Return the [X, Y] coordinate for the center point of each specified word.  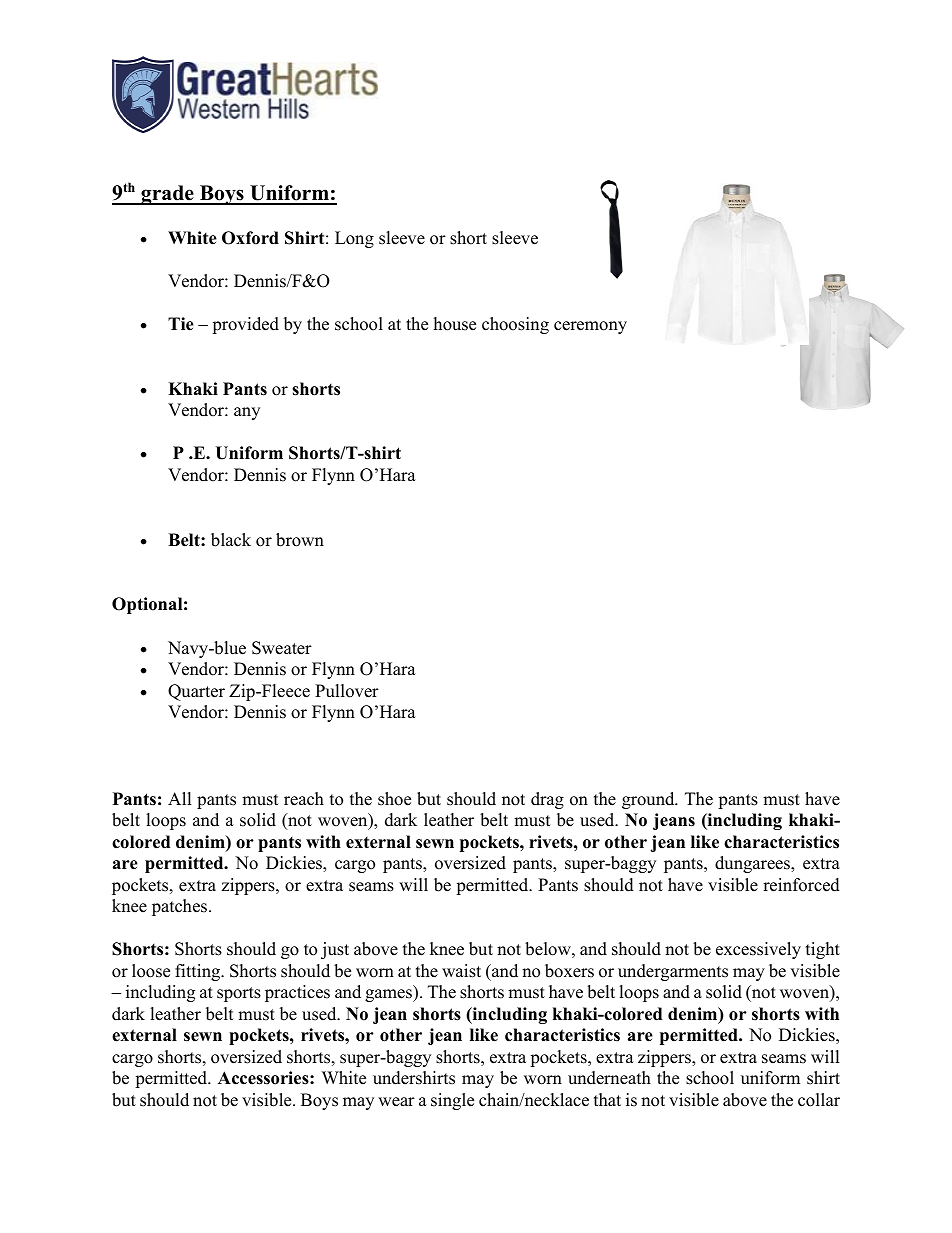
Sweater [282, 648]
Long [354, 239]
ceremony [590, 327]
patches [181, 907]
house [455, 324]
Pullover [347, 691]
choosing [515, 325]
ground [649, 800]
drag [547, 800]
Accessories [264, 1078]
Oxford [250, 238]
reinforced [801, 885]
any [247, 413]
